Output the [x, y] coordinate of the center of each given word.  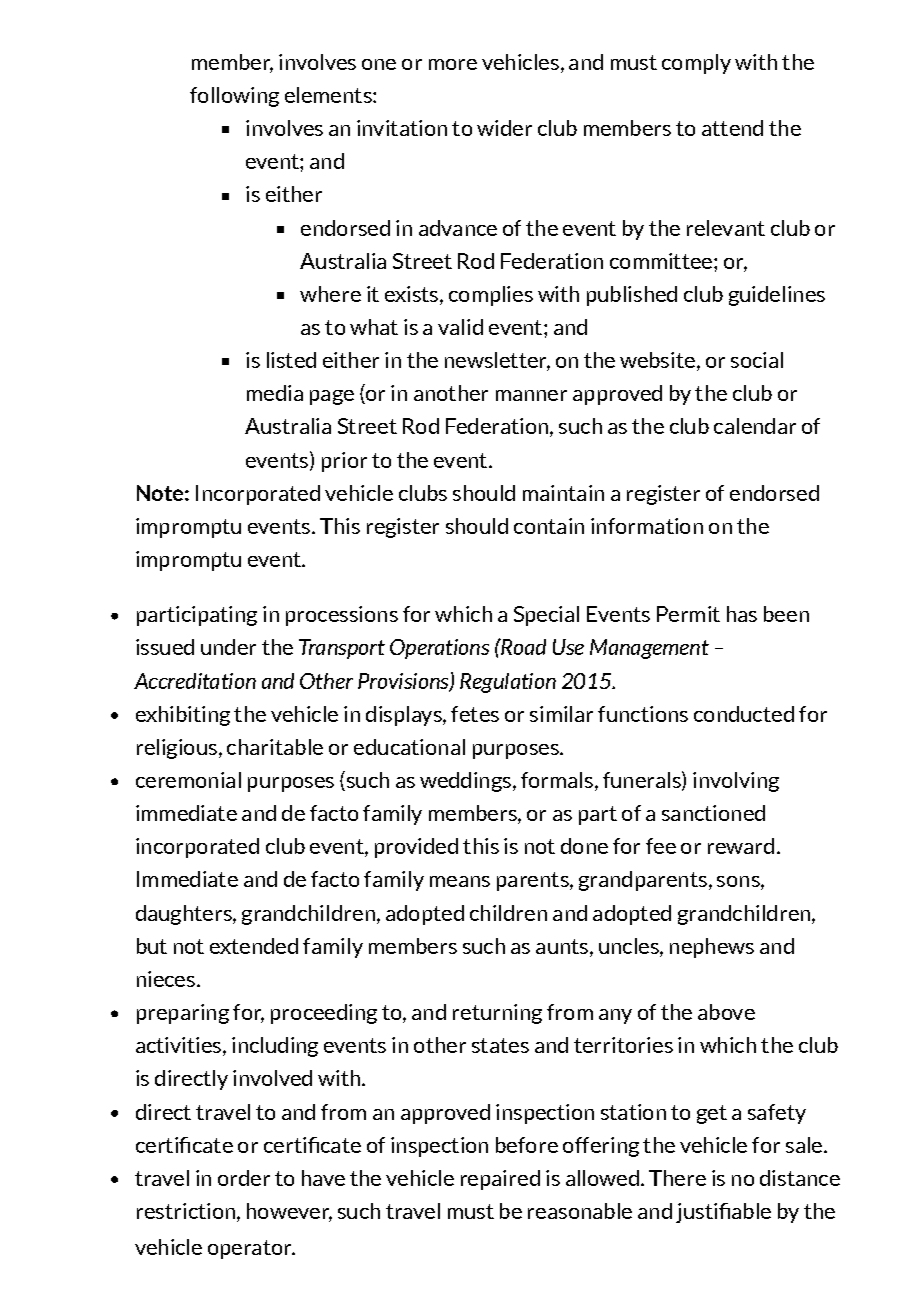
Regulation [508, 683]
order [244, 1178]
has [742, 614]
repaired [500, 1180]
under [228, 647]
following [234, 97]
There [677, 1178]
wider [504, 128]
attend [732, 128]
